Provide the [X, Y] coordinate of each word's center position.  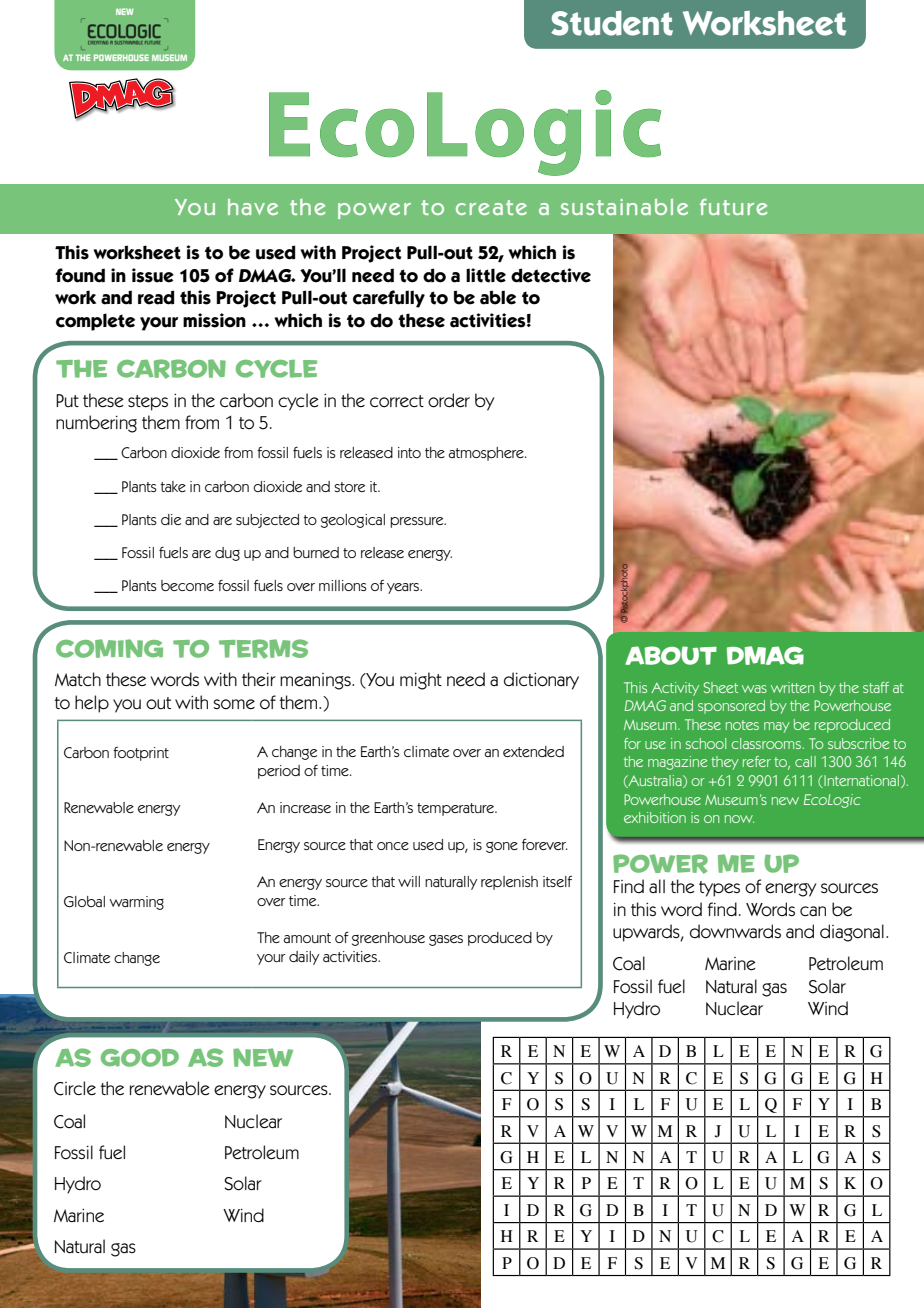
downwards [735, 931]
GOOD [140, 1058]
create [491, 207]
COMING [109, 648]
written [793, 687]
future [733, 206]
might [421, 681]
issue [153, 275]
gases [446, 940]
